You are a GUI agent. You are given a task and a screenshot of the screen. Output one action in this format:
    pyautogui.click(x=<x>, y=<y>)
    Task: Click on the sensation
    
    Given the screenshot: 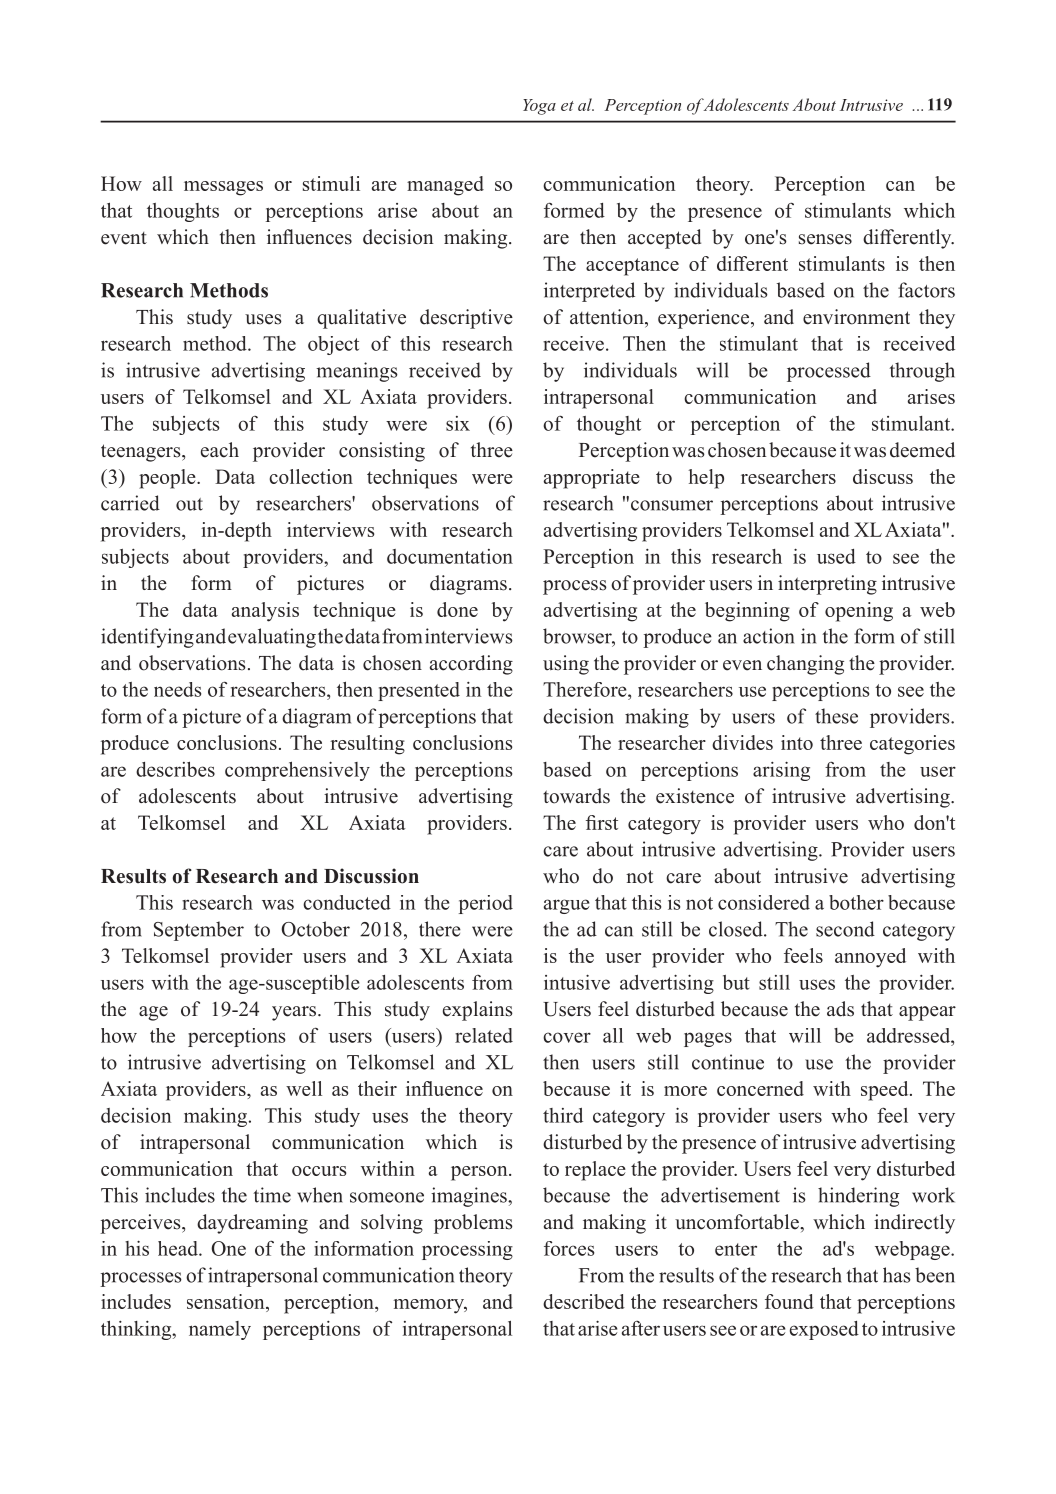 What is the action you would take?
    pyautogui.click(x=227, y=1303)
